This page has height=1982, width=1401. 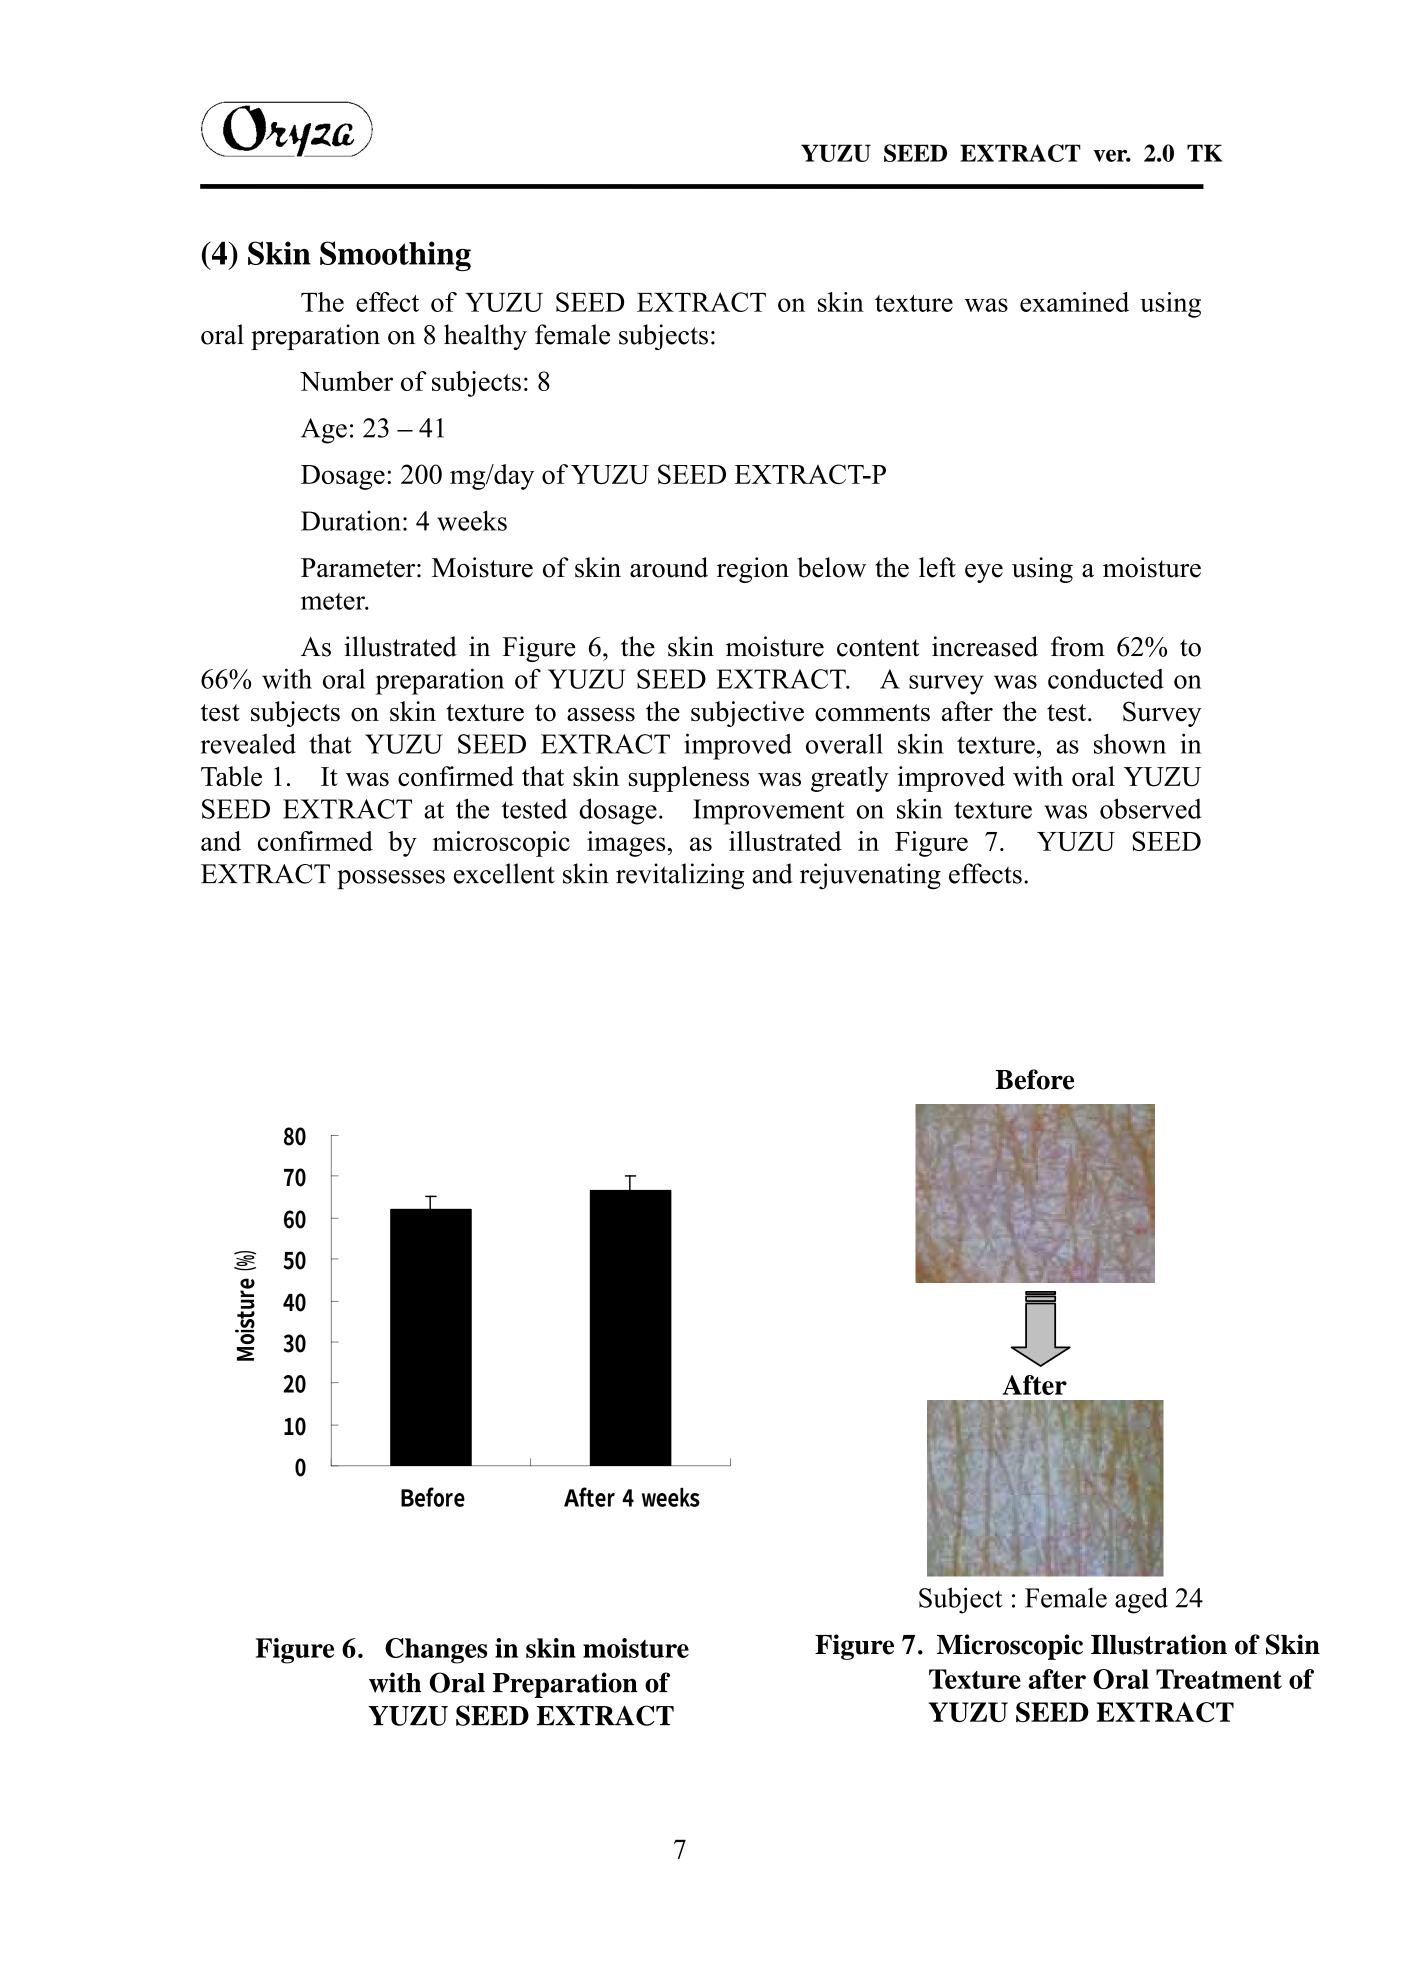 I want to click on observed, so click(x=1150, y=808).
